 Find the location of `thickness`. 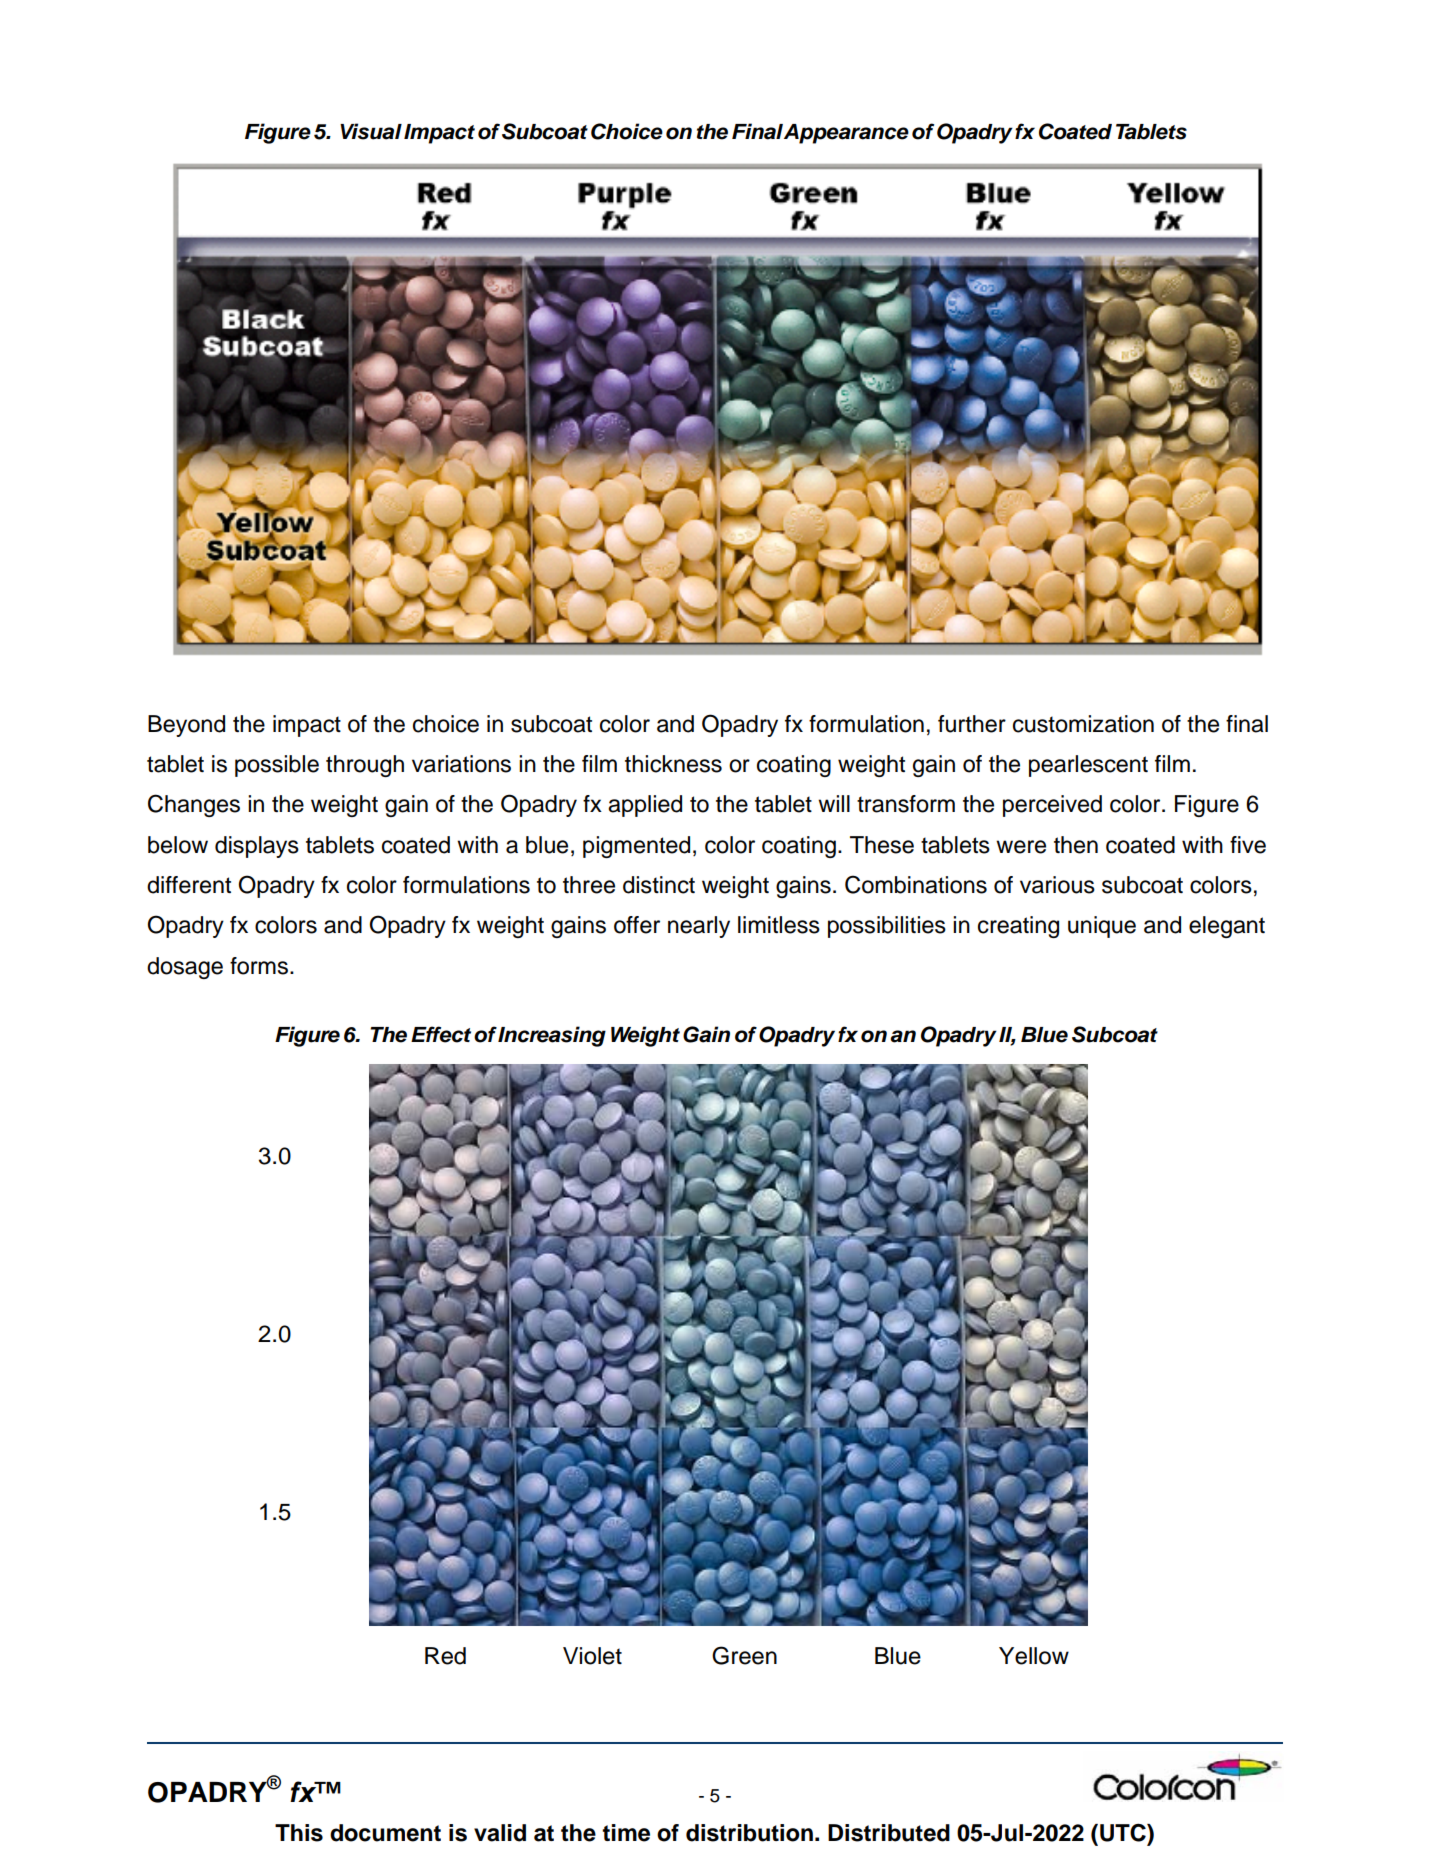

thickness is located at coordinates (673, 764).
